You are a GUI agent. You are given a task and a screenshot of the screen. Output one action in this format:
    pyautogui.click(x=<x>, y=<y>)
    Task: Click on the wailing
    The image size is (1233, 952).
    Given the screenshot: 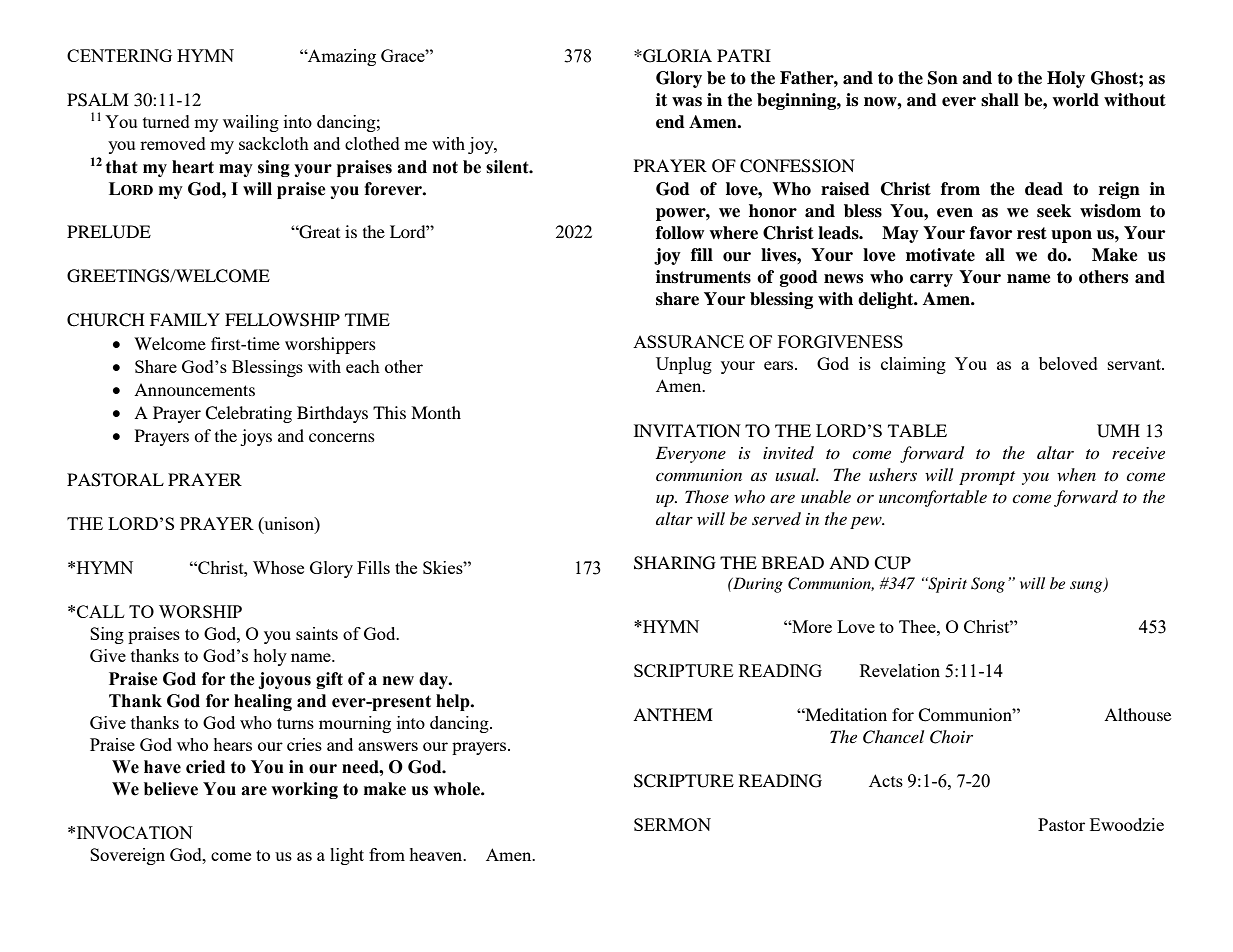 What is the action you would take?
    pyautogui.click(x=251, y=123)
